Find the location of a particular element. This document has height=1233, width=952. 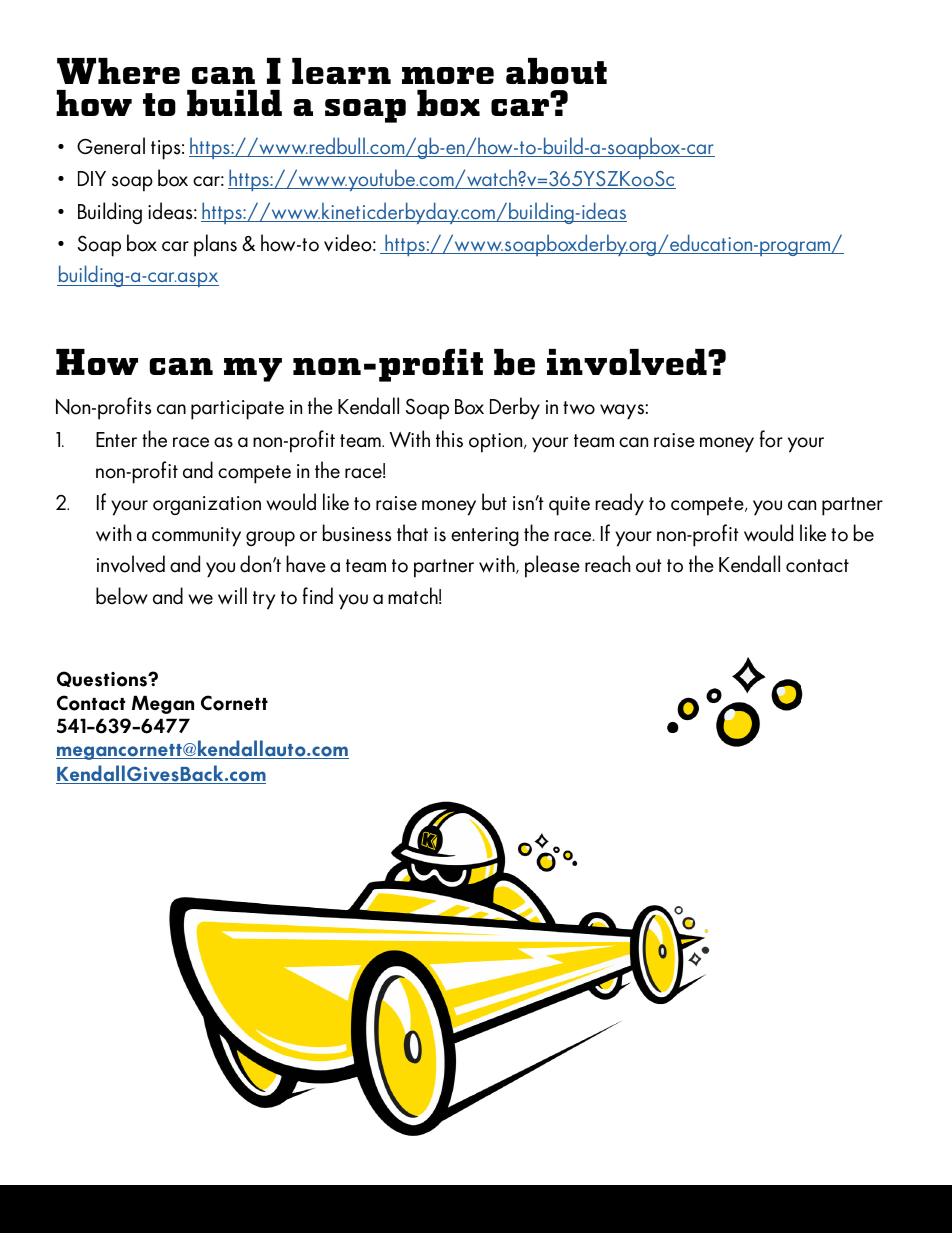

Where is located at coordinates (118, 71).
